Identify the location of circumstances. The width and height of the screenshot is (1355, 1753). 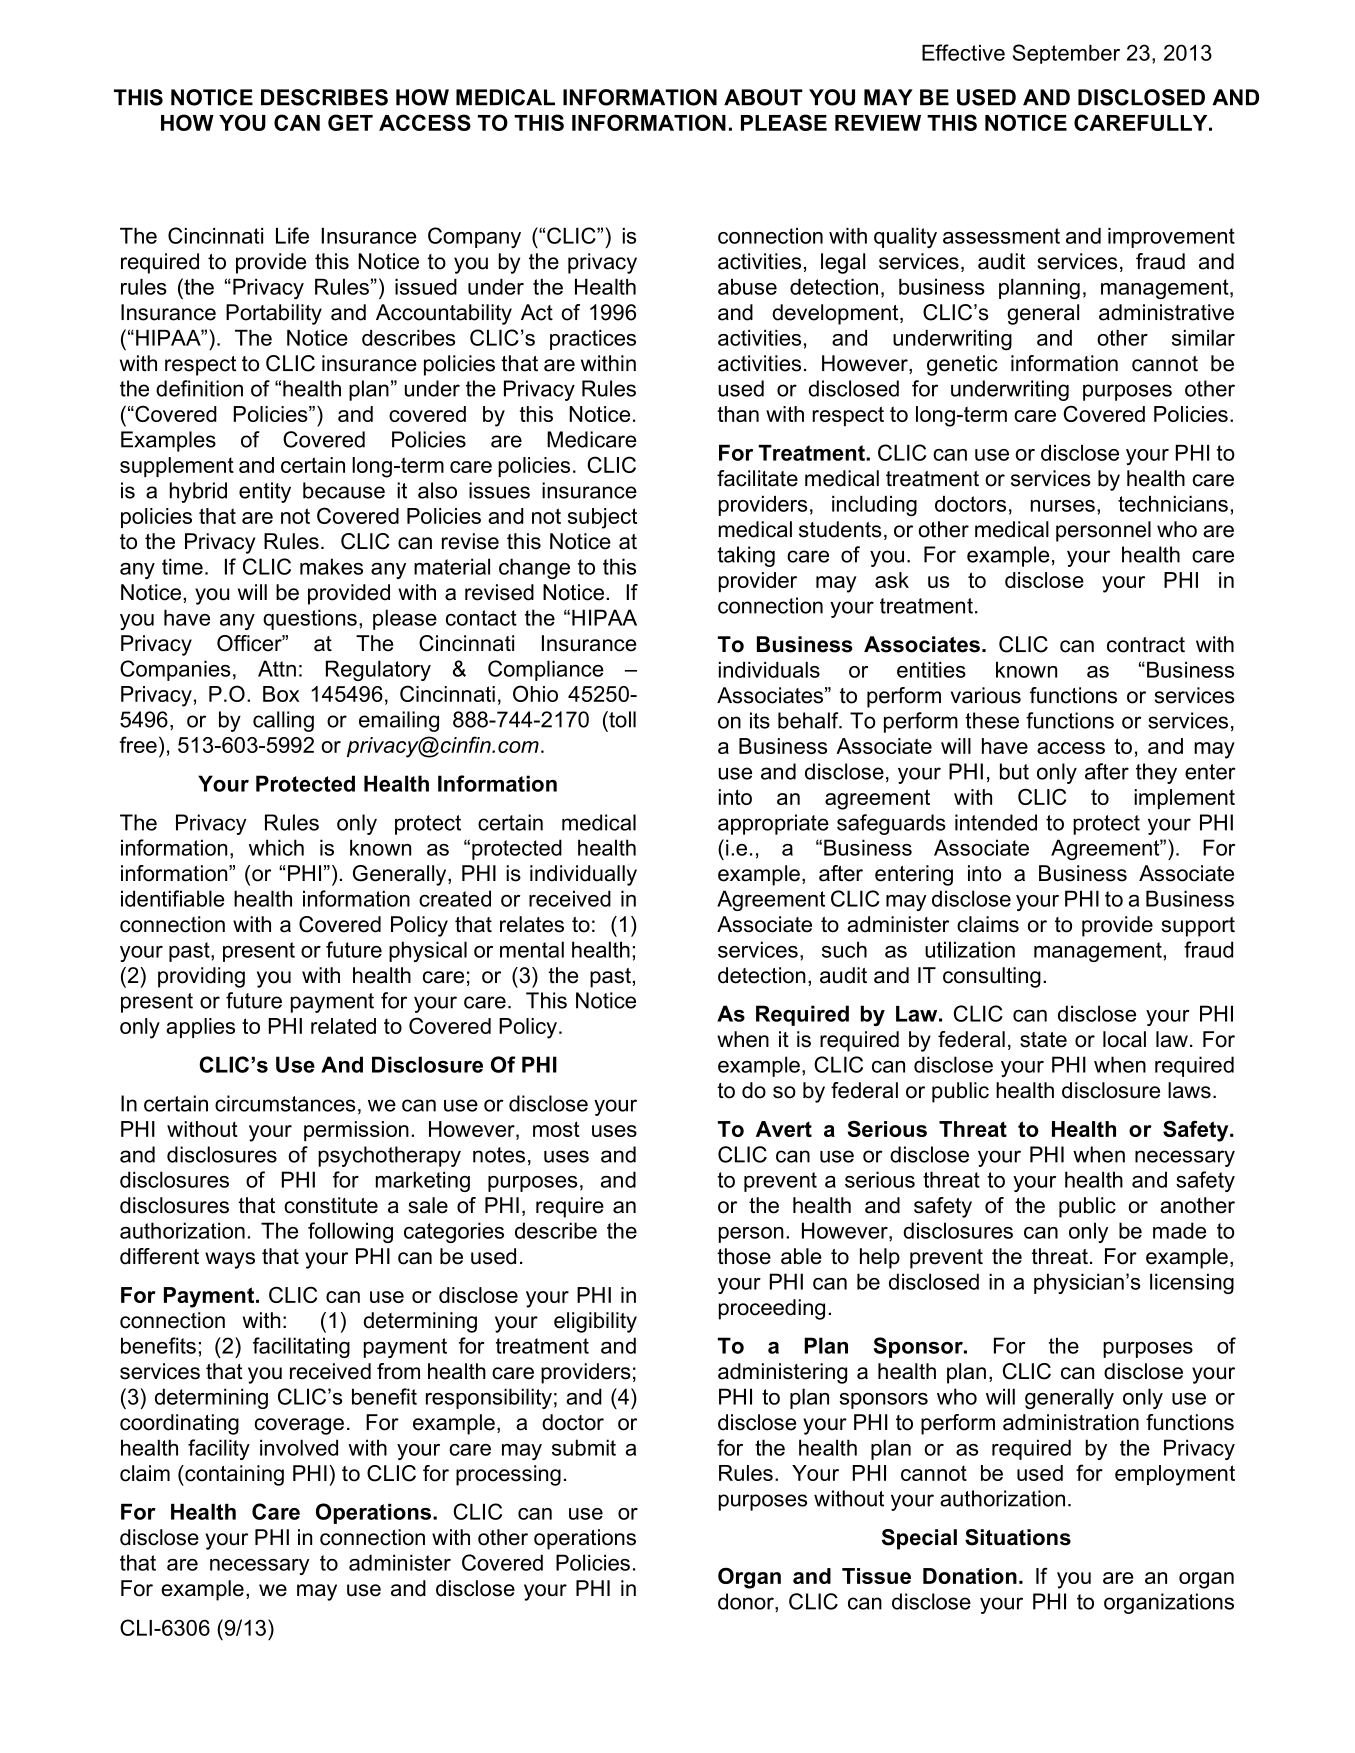
(285, 1103).
